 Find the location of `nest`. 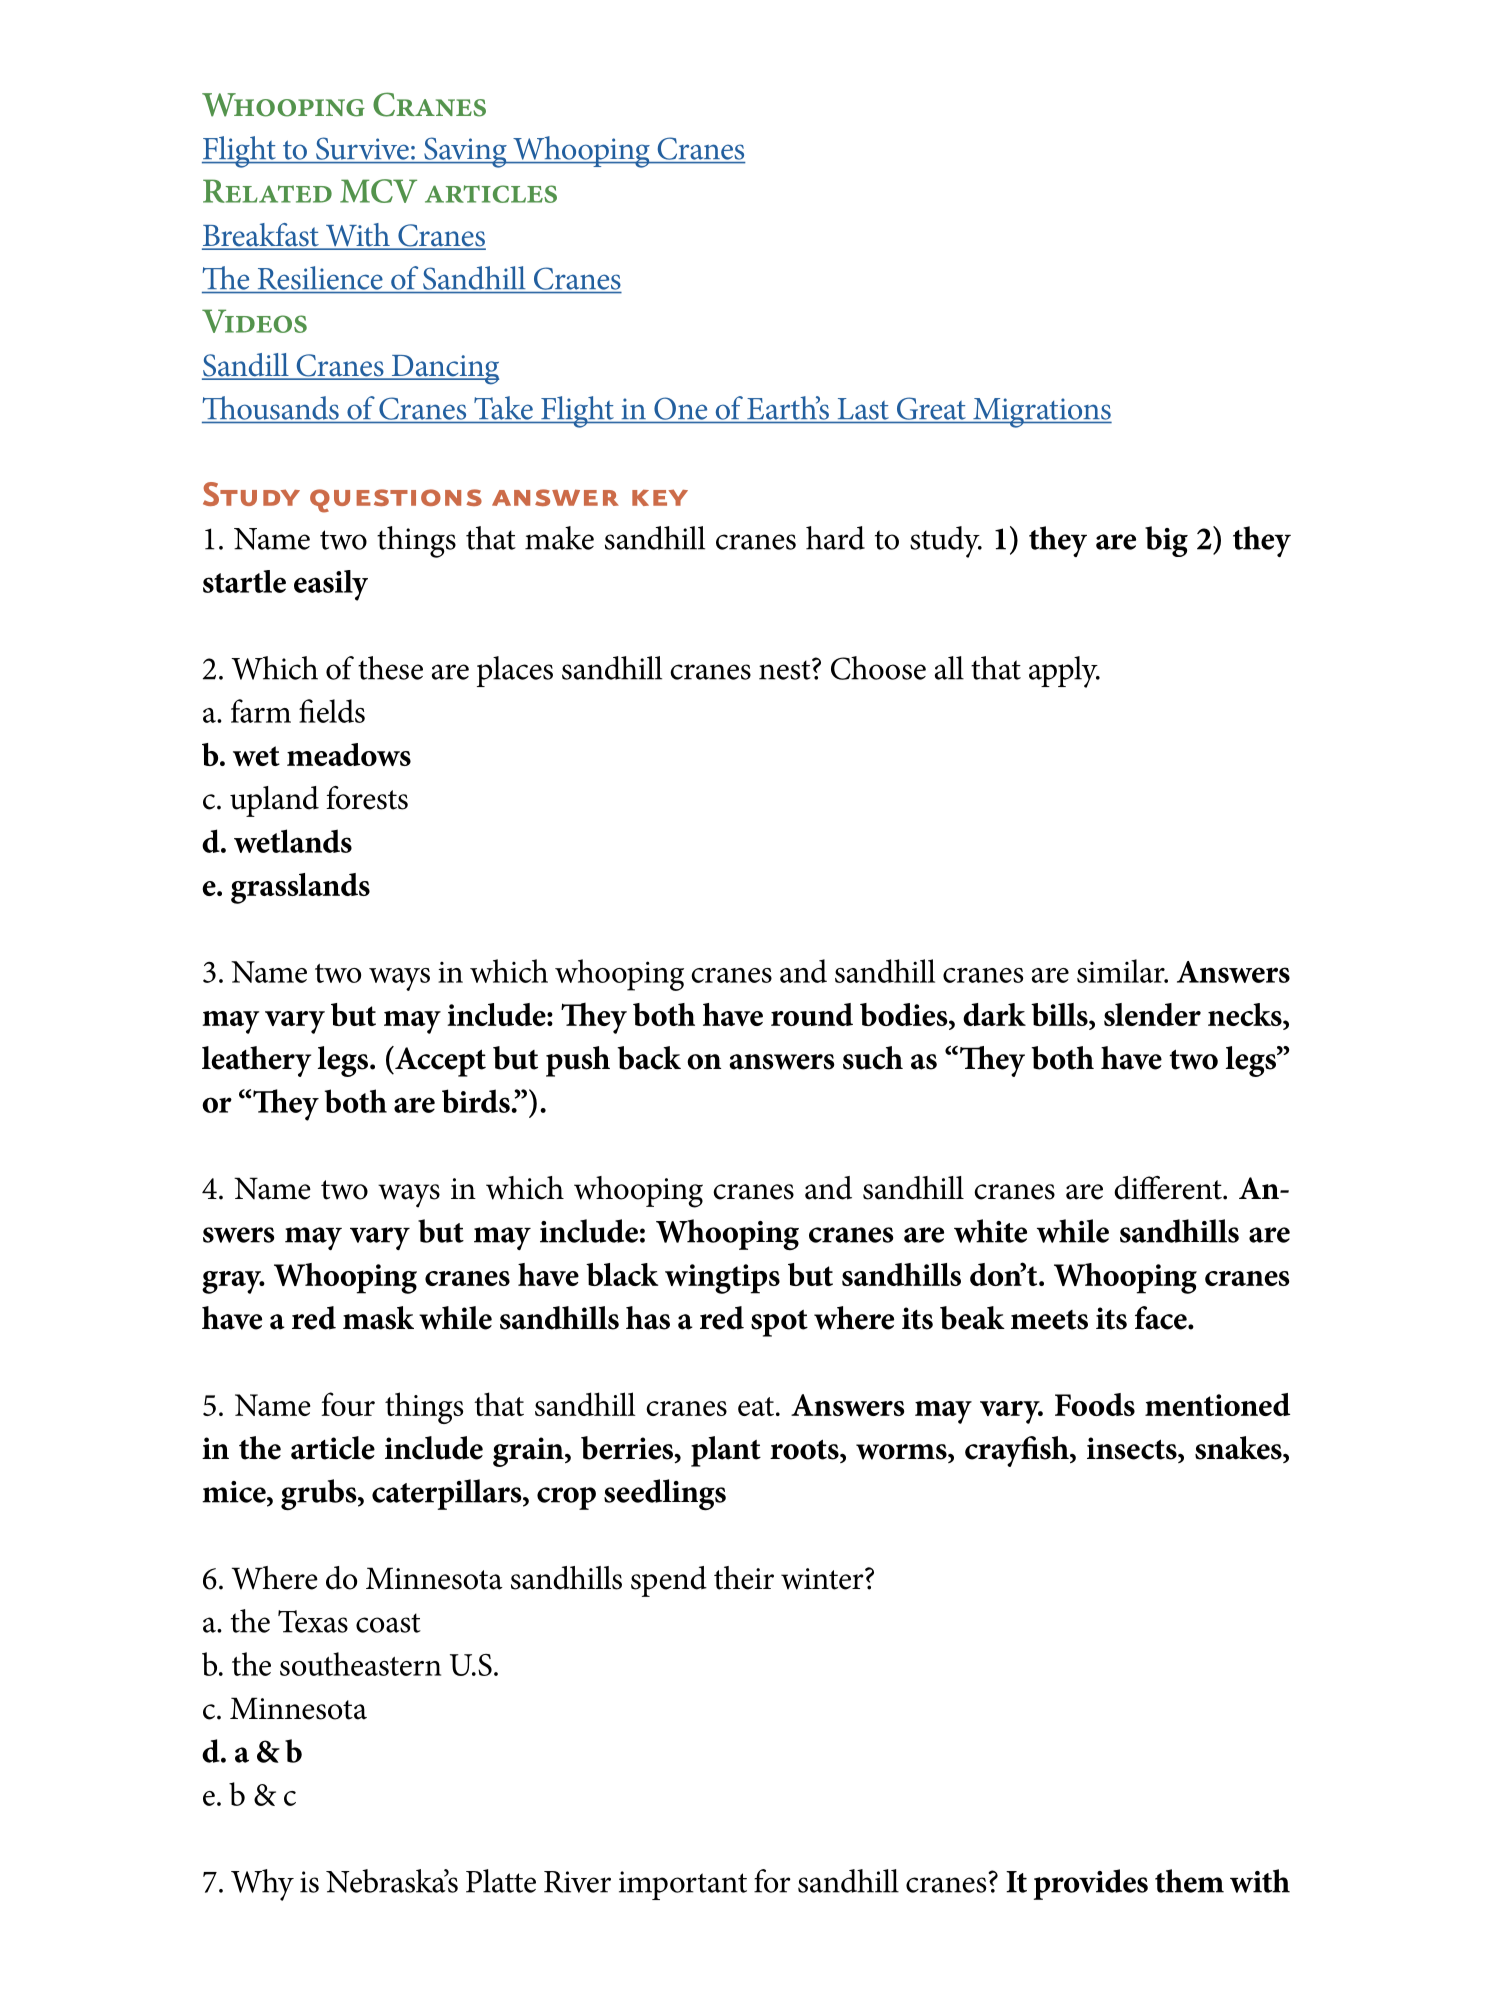

nest is located at coordinates (786, 669).
